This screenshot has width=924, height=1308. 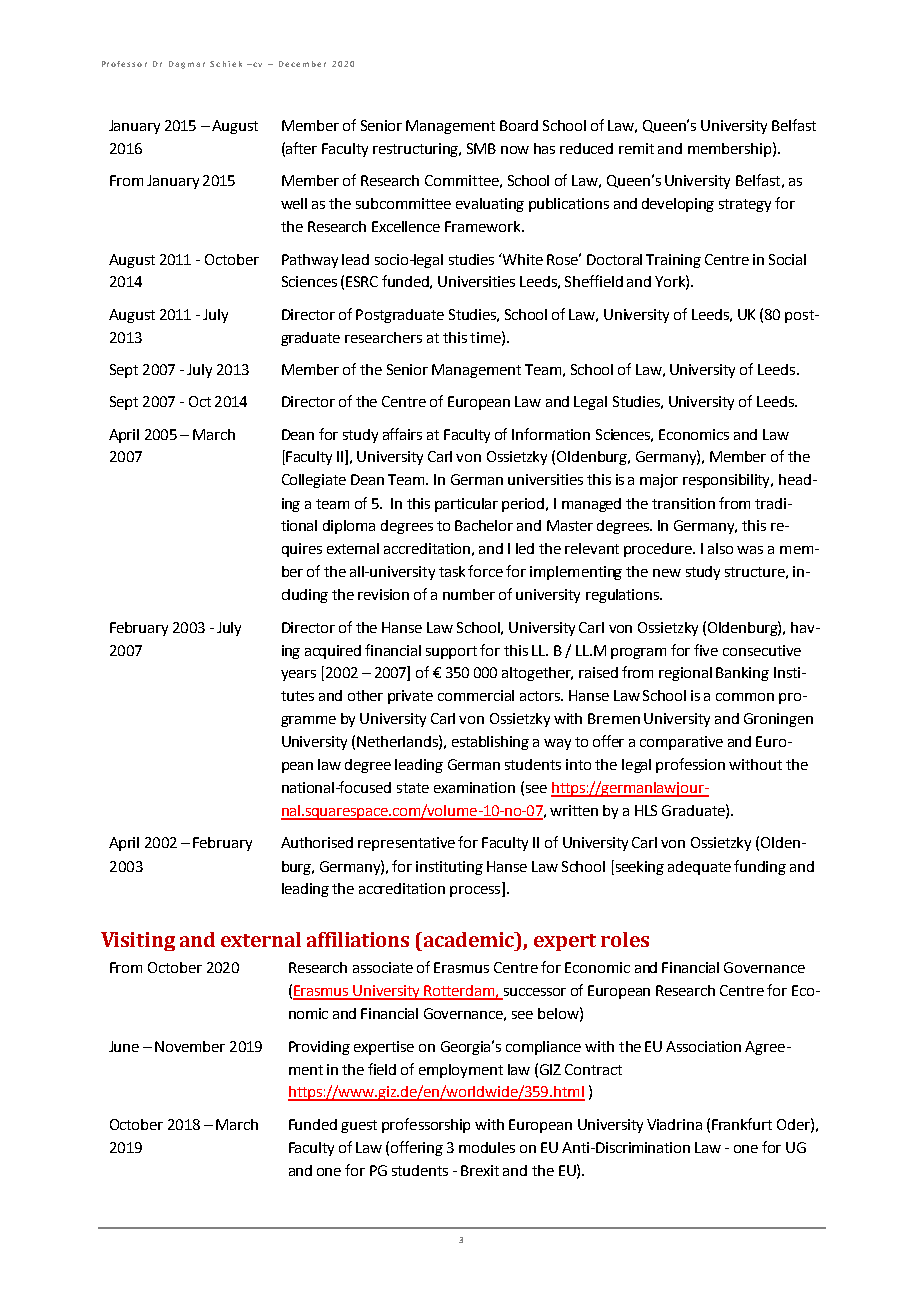 I want to click on November, so click(x=190, y=1046).
